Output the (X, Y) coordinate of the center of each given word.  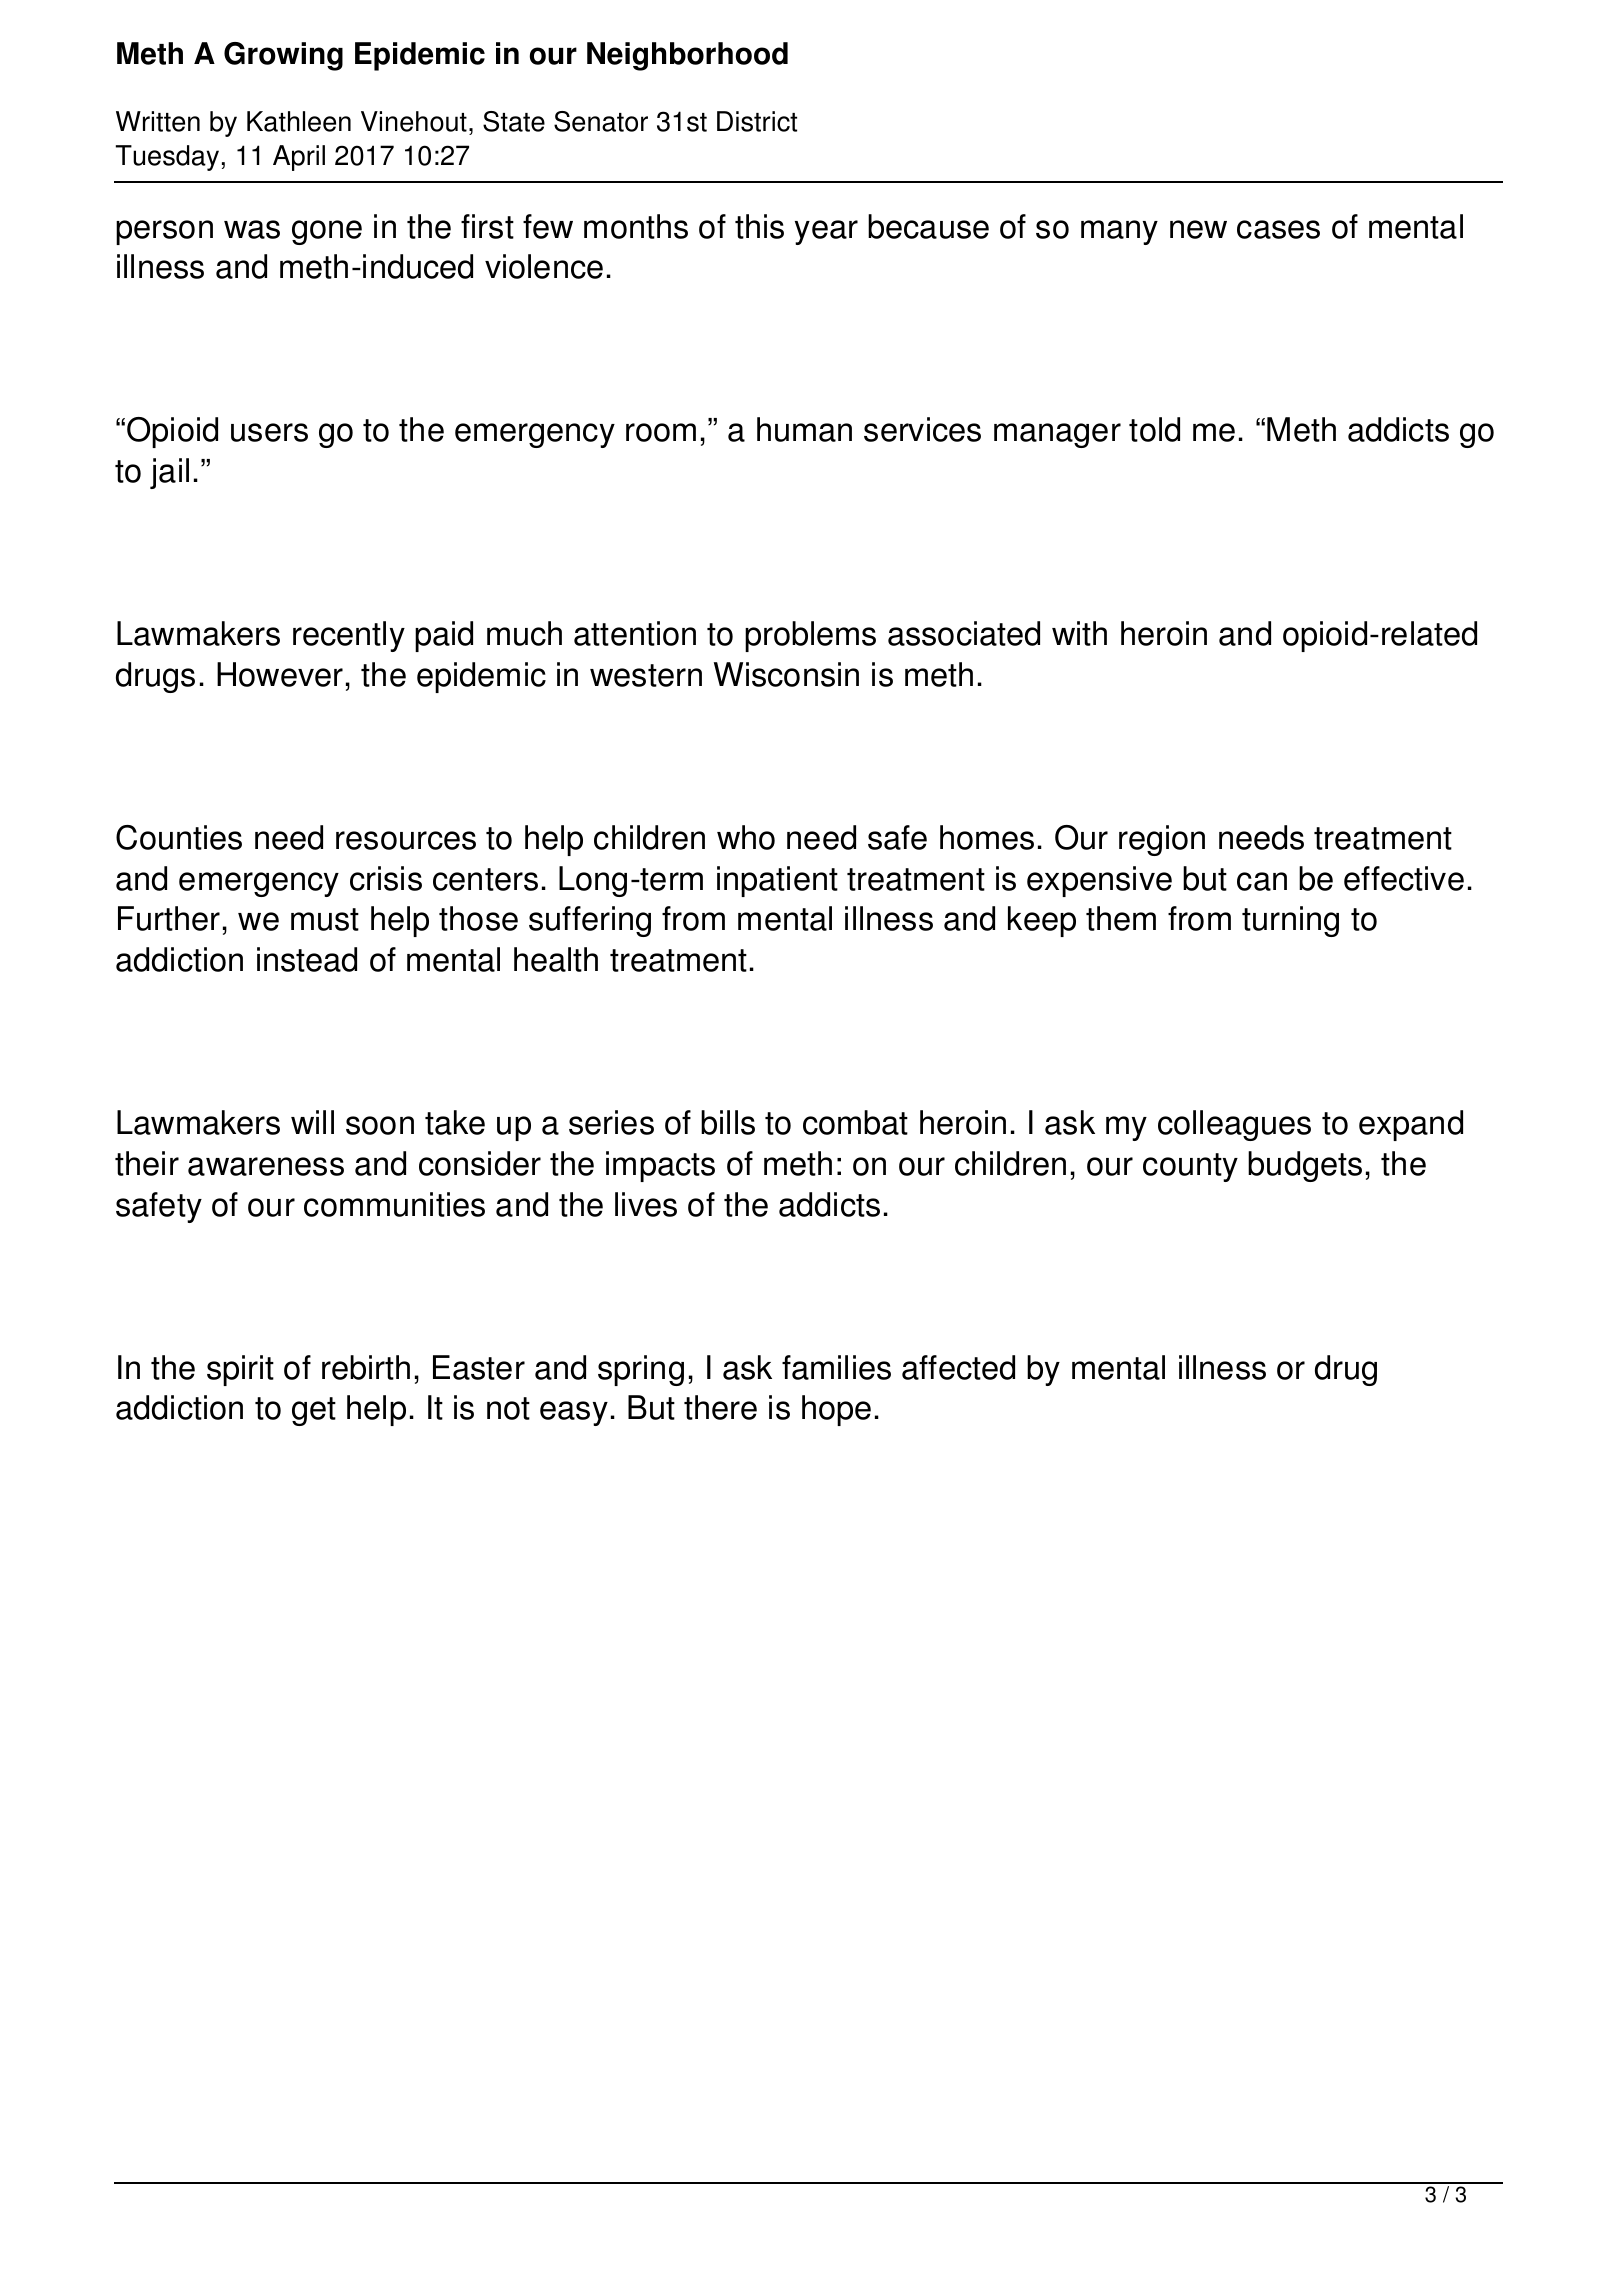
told (1154, 429)
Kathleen (299, 121)
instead (307, 959)
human (804, 429)
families (836, 1367)
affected (958, 1367)
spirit (240, 1370)
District (757, 121)
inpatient (777, 881)
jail (169, 473)
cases (1278, 229)
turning (1290, 921)
